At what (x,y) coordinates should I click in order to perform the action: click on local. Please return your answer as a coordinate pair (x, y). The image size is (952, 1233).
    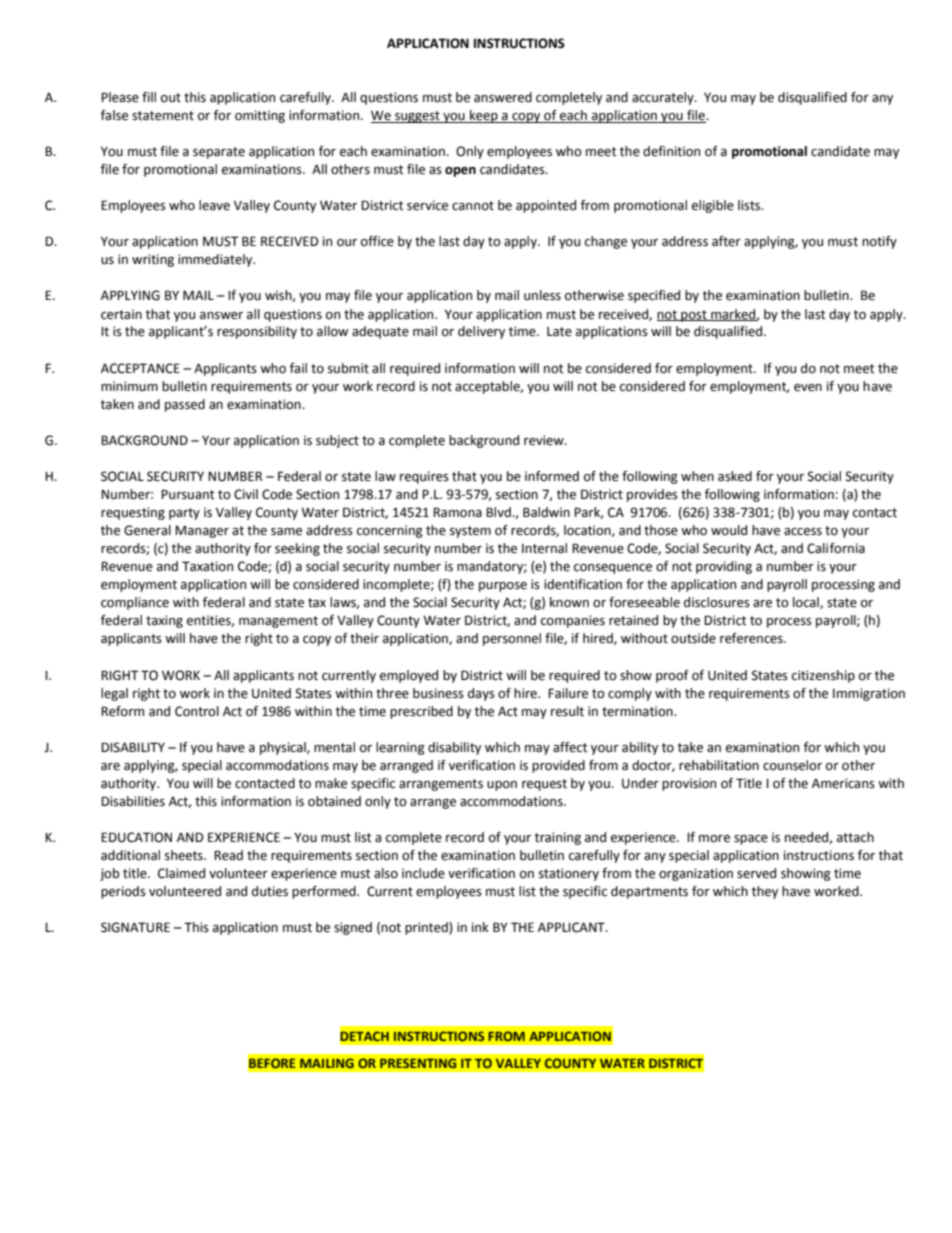
    Looking at the image, I should click on (807, 603).
